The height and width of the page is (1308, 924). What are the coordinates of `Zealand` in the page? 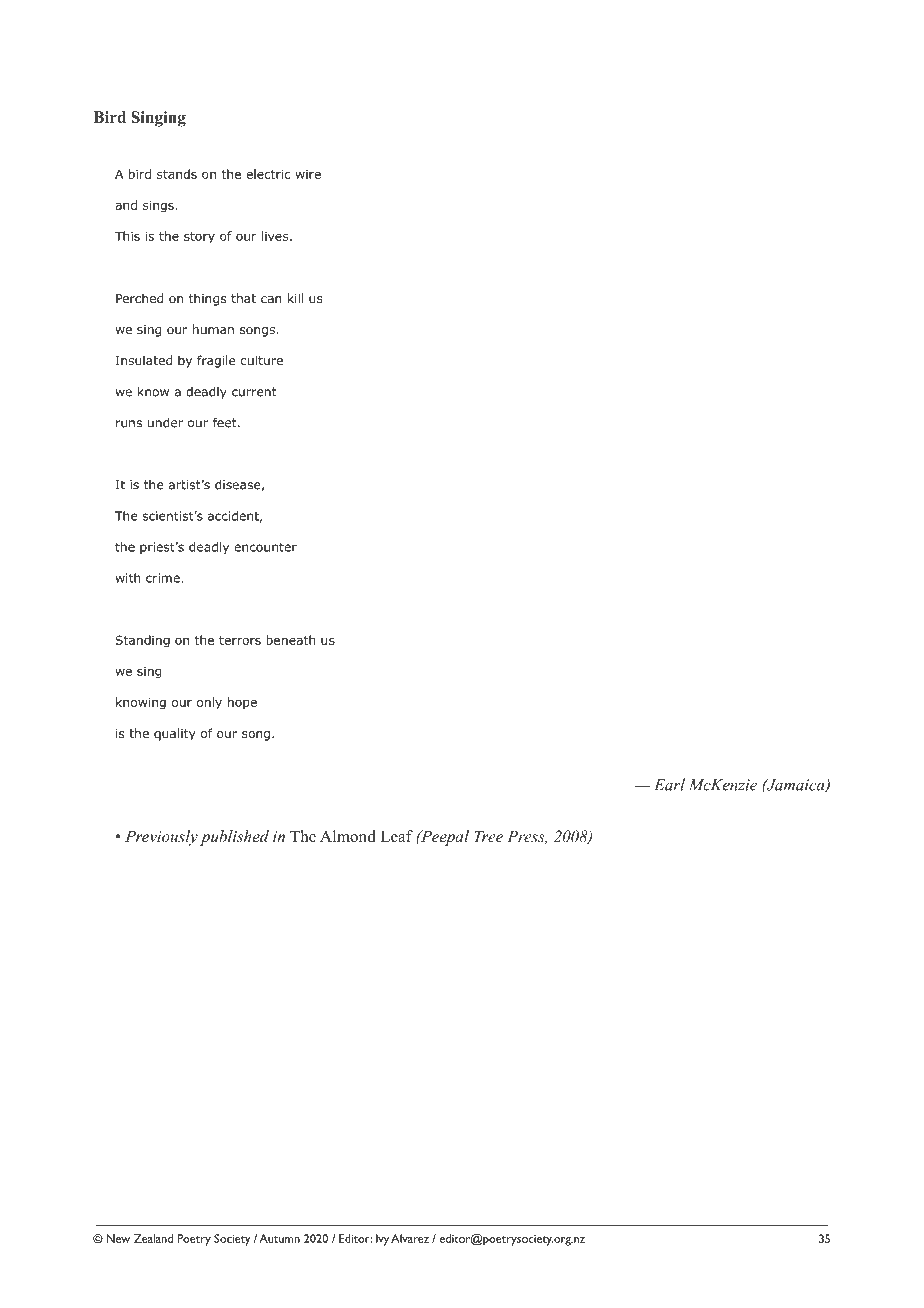 It's located at (153, 1238).
